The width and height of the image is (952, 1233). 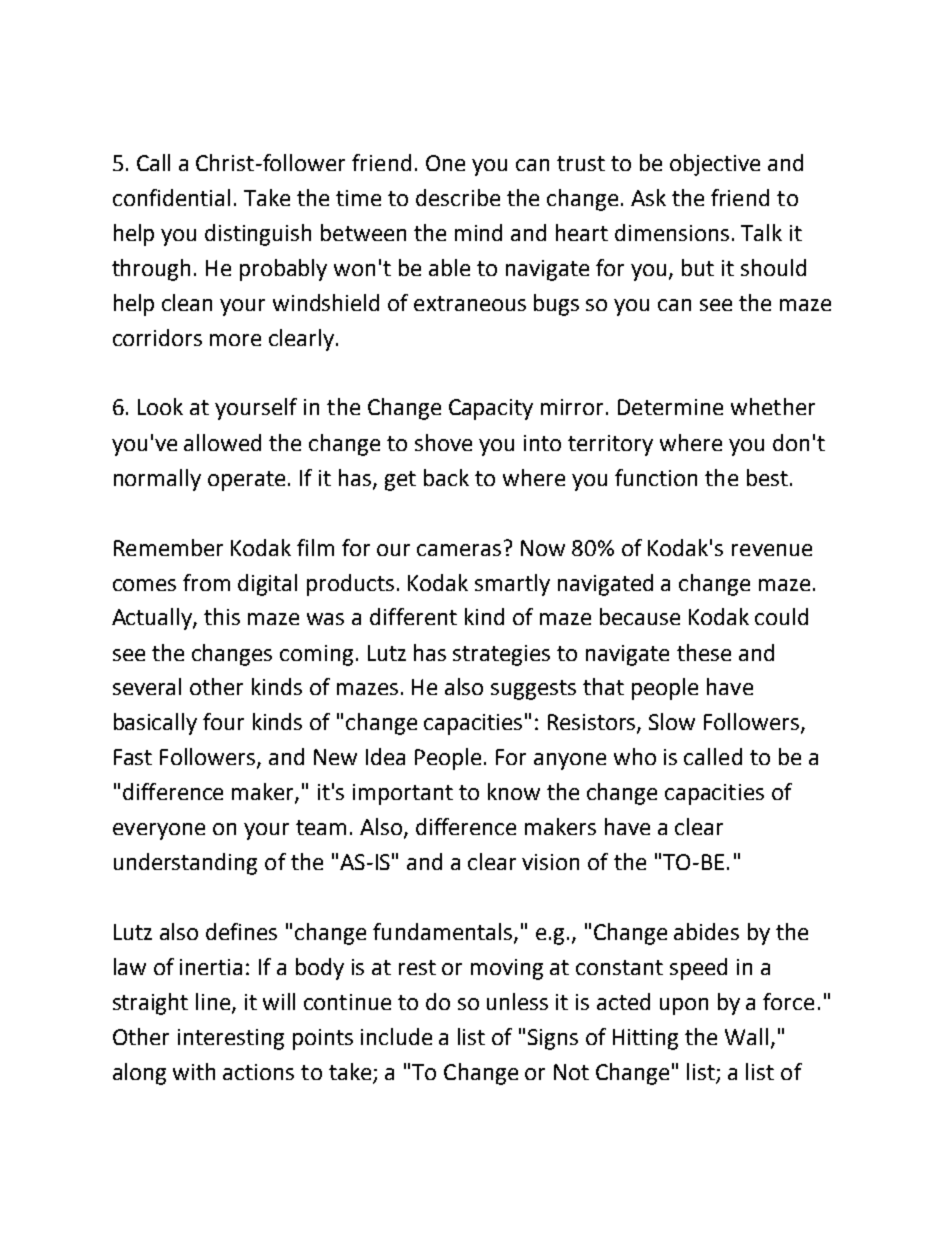 What do you see at coordinates (715, 165) in the image?
I see `objective` at bounding box center [715, 165].
